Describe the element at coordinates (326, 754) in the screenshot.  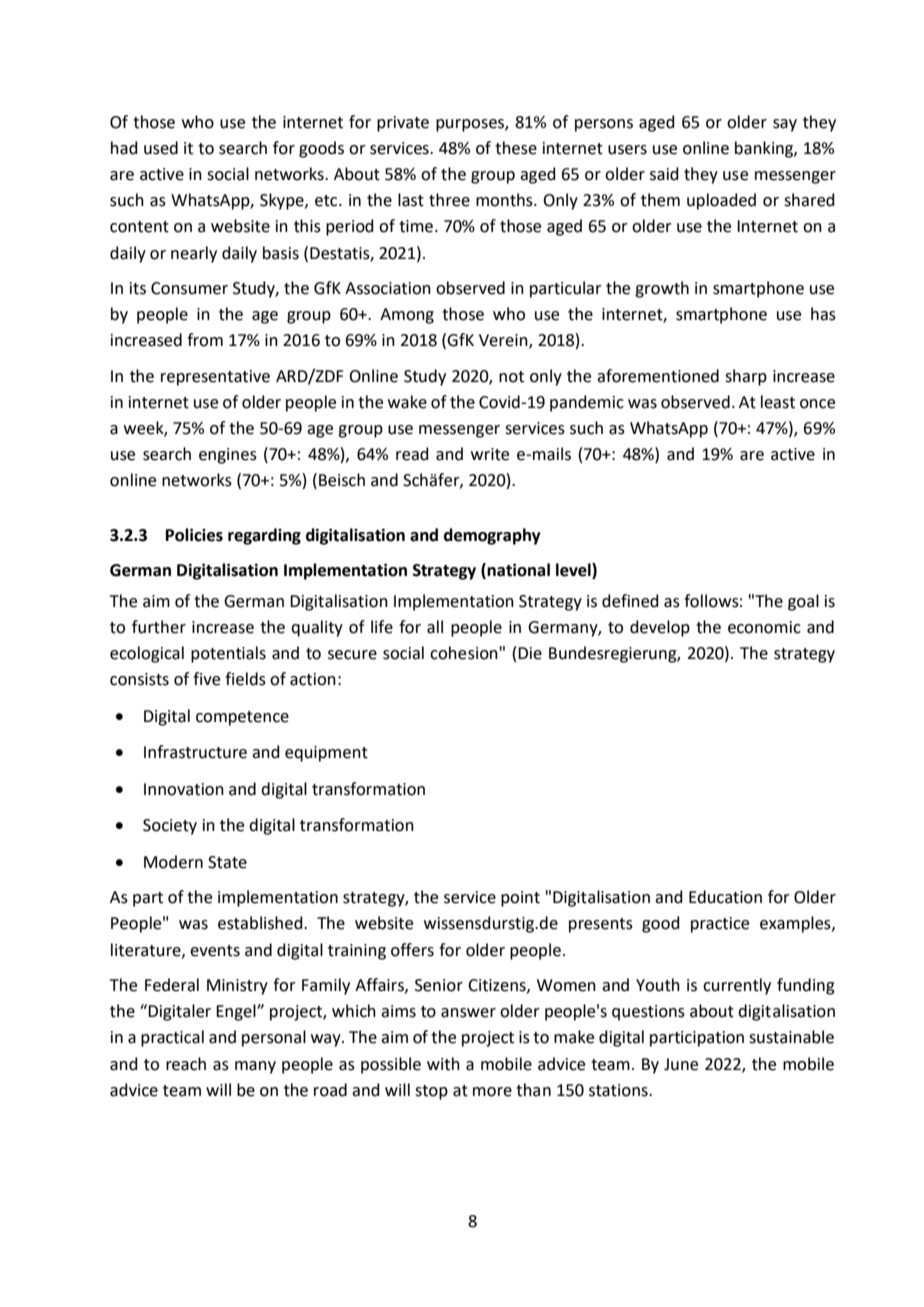
I see `equipment` at that location.
